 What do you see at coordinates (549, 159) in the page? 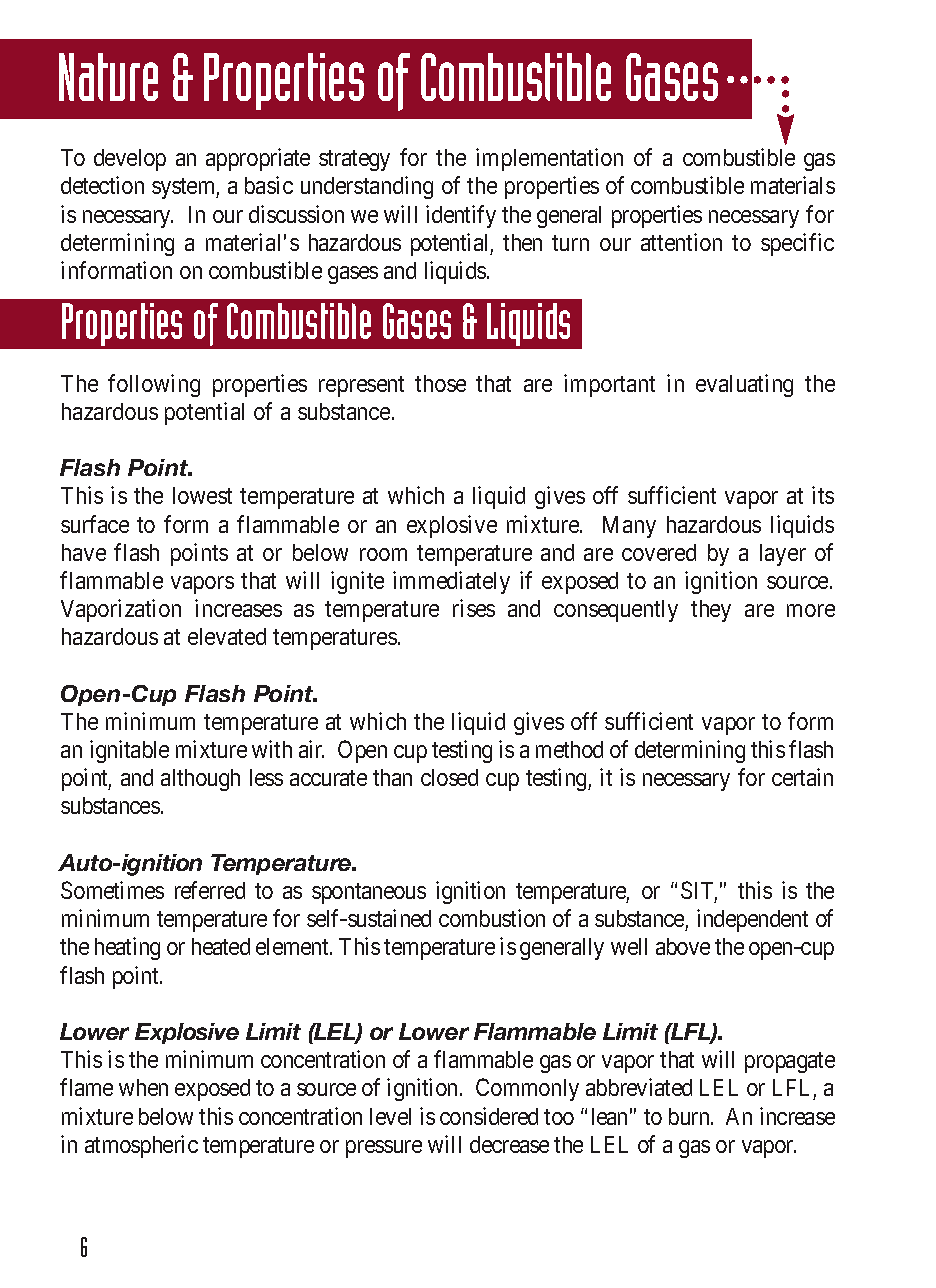
I see `implementation` at bounding box center [549, 159].
